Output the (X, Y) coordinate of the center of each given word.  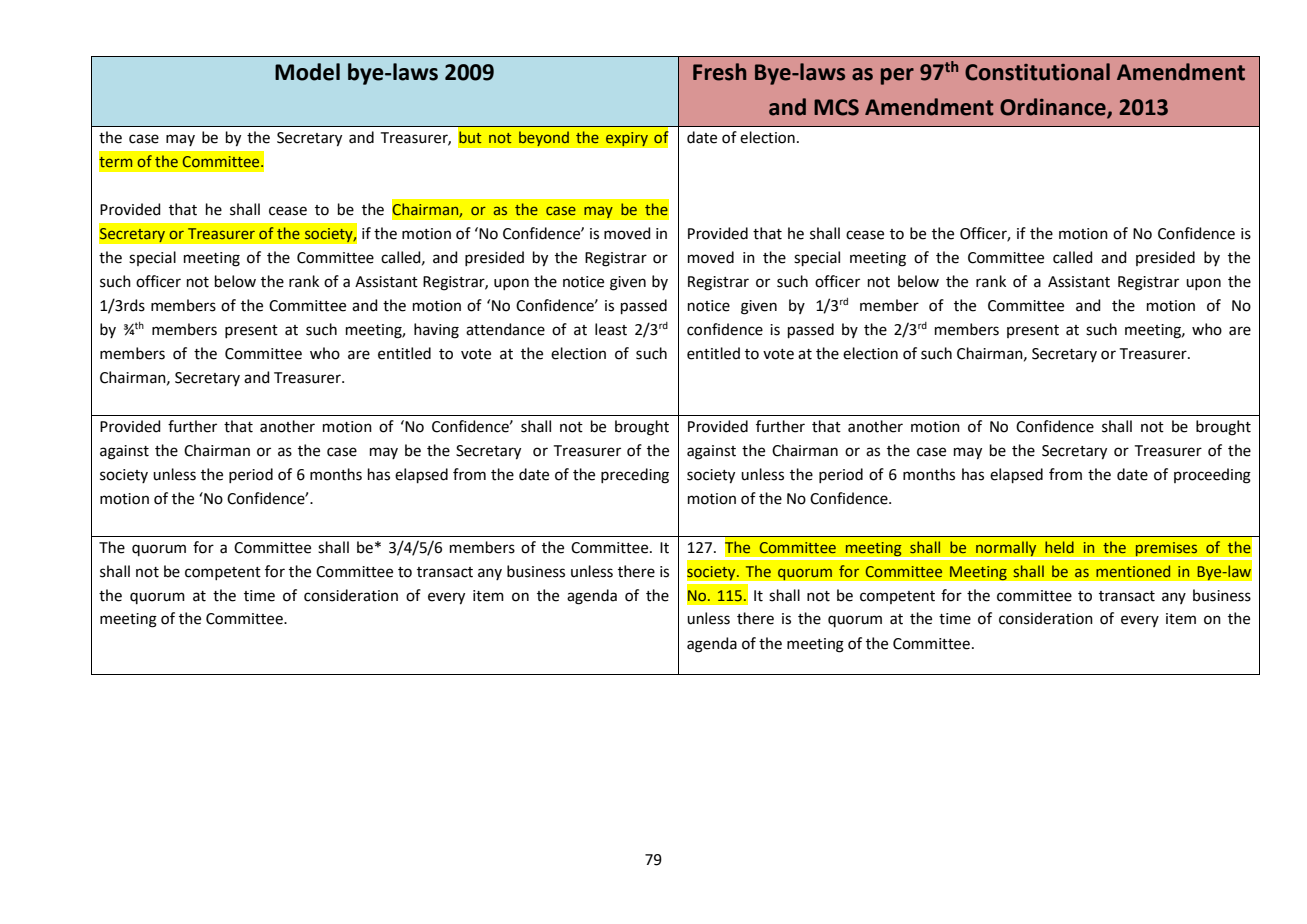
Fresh (719, 72)
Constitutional (1037, 72)
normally (1006, 549)
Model (307, 72)
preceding (635, 476)
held (1059, 547)
